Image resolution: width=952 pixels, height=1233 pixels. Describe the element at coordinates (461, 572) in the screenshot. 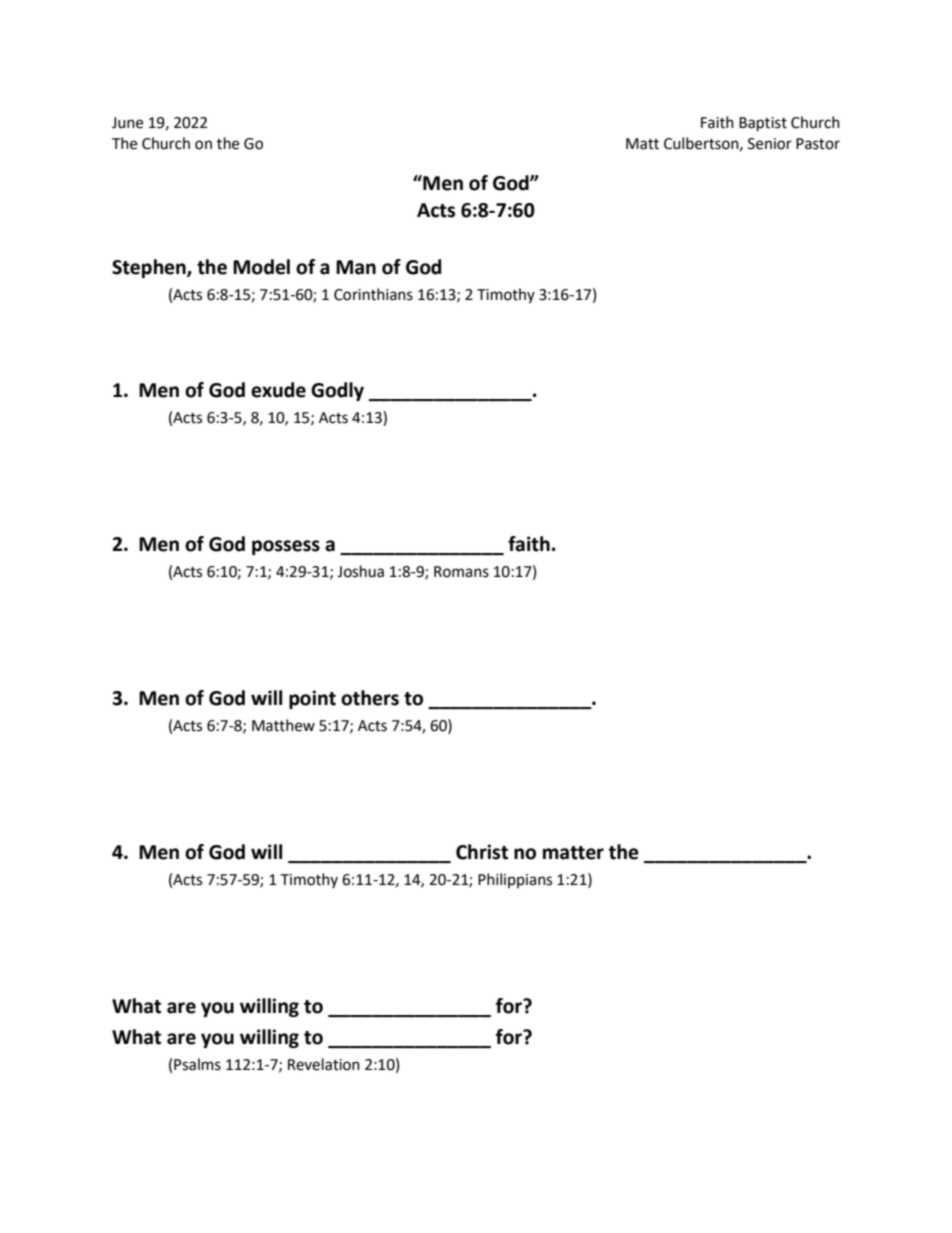

I see `Romans` at that location.
